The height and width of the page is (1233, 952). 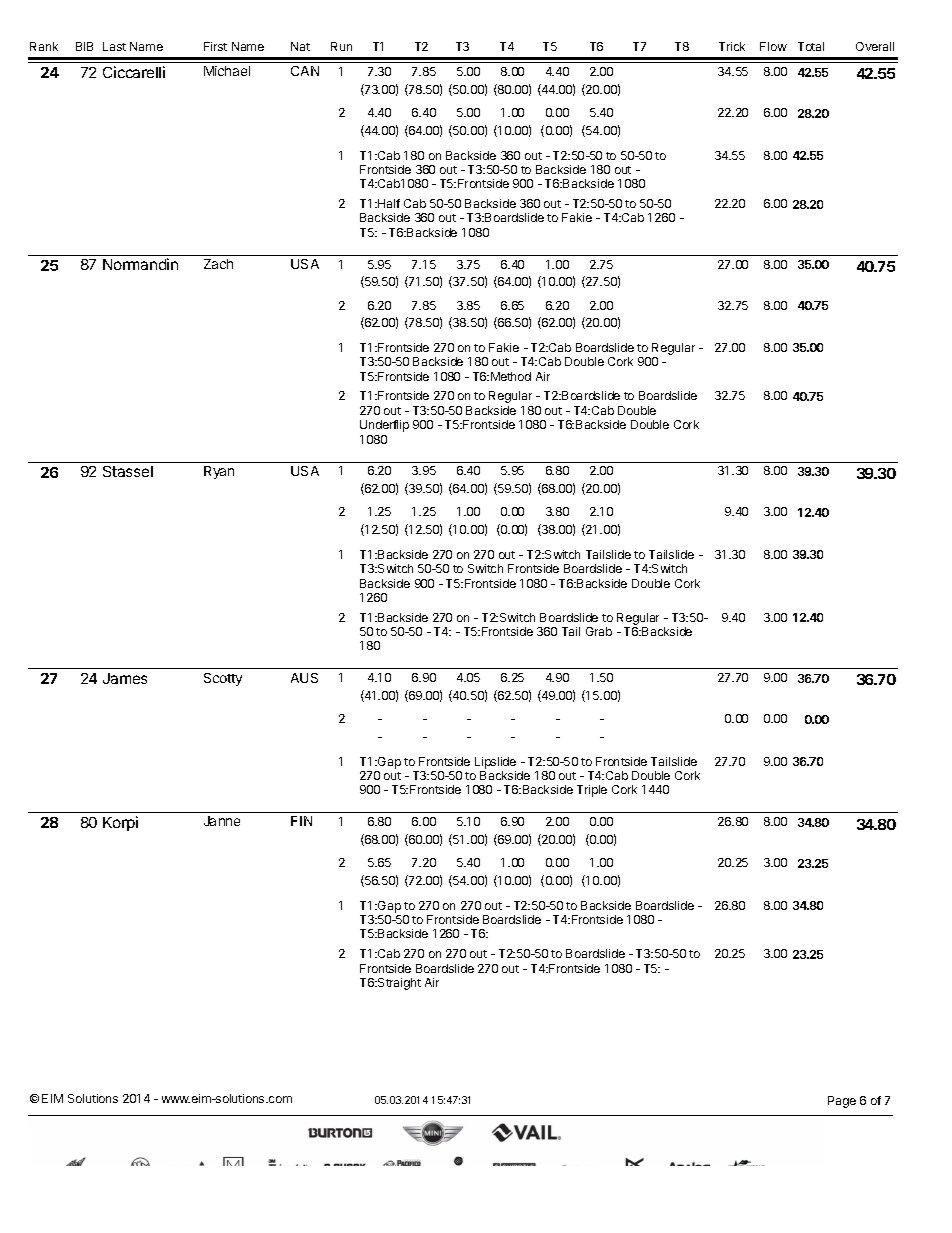 I want to click on AUS, so click(x=304, y=678).
